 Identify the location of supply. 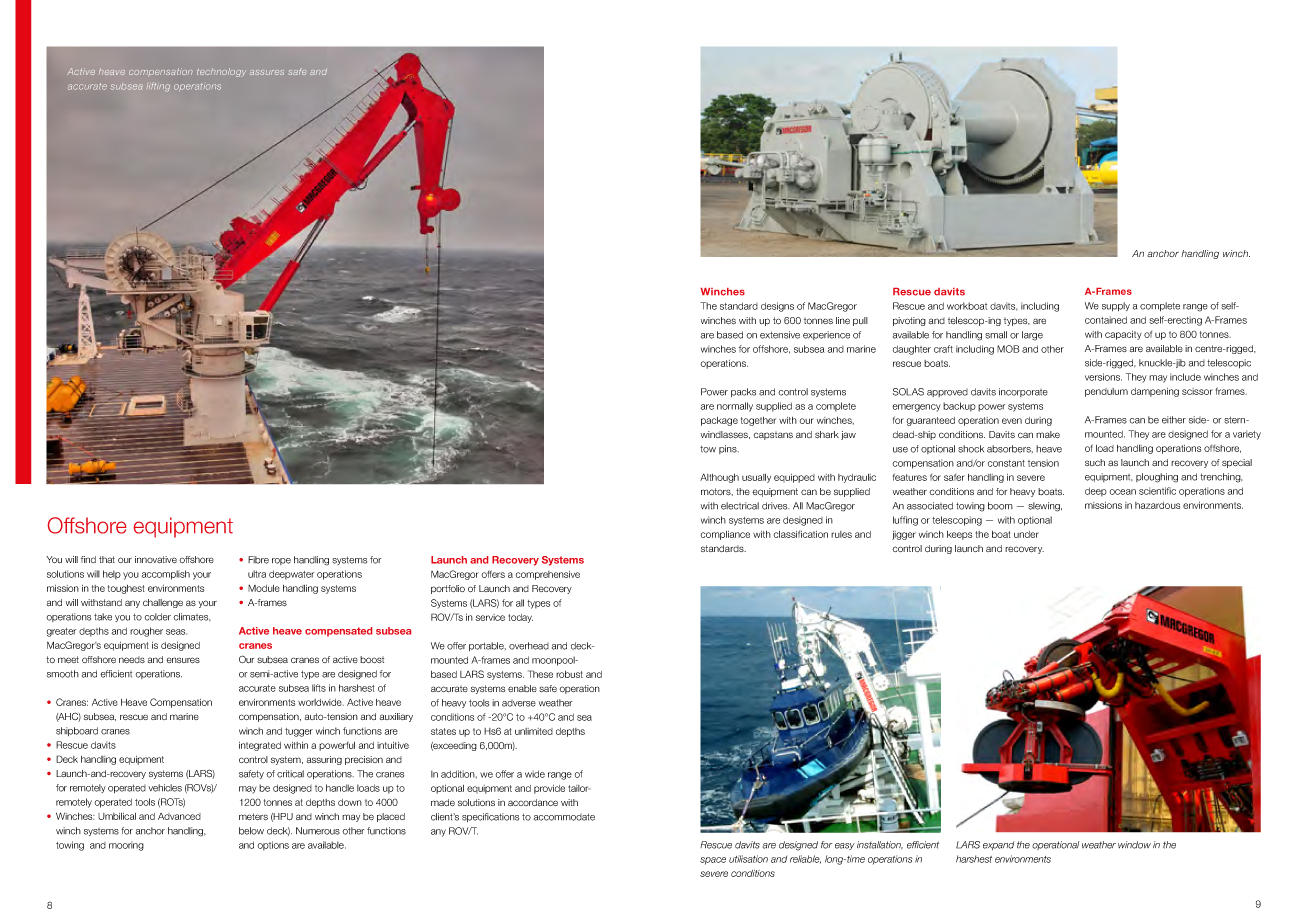
(1116, 306).
